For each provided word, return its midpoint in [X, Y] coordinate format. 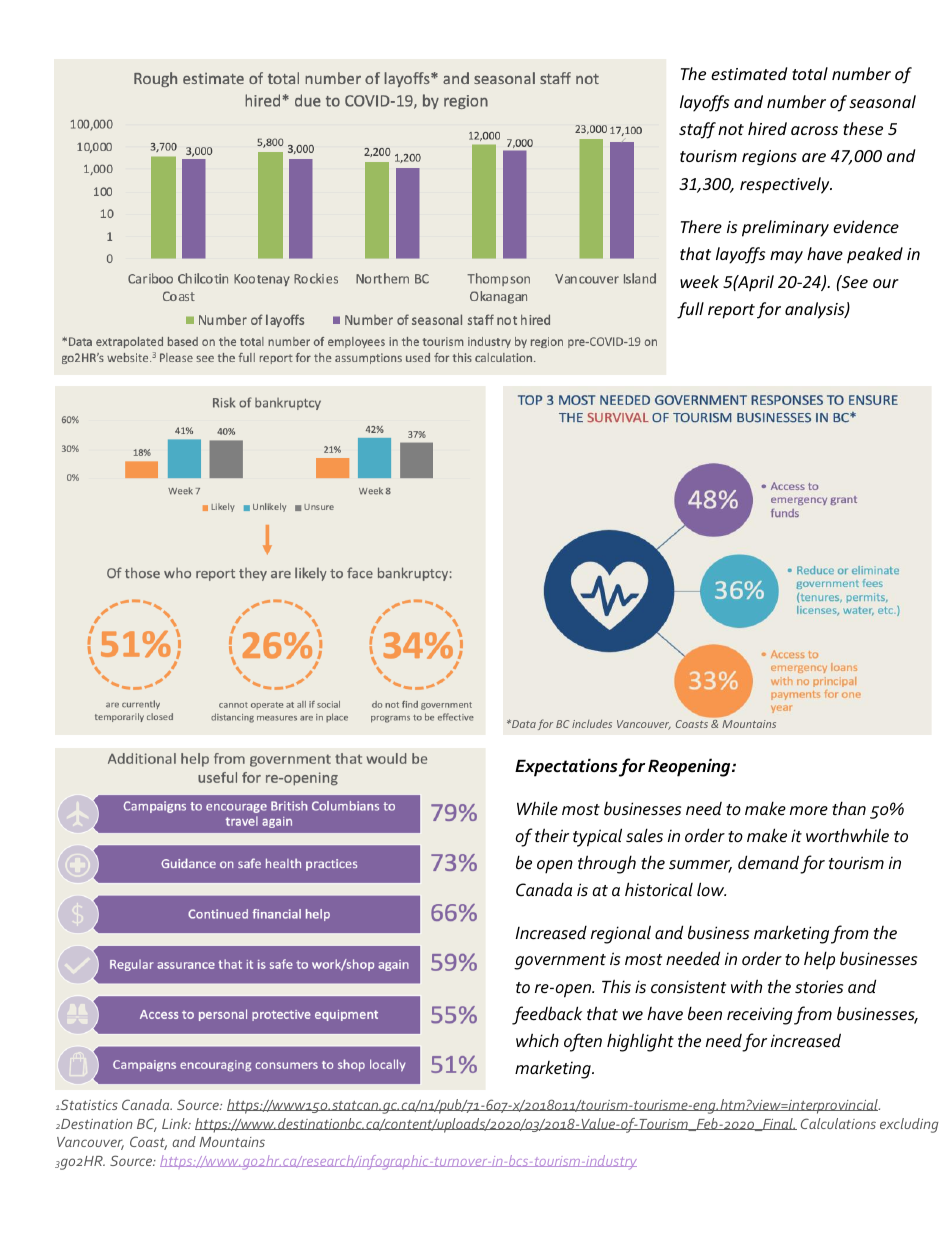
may [786, 257]
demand [768, 862]
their [552, 835]
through [607, 864]
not [731, 129]
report [731, 311]
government [560, 962]
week [699, 281]
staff [697, 130]
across [814, 130]
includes [592, 724]
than [849, 808]
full [690, 310]
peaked [875, 255]
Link [176, 1123]
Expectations [566, 767]
